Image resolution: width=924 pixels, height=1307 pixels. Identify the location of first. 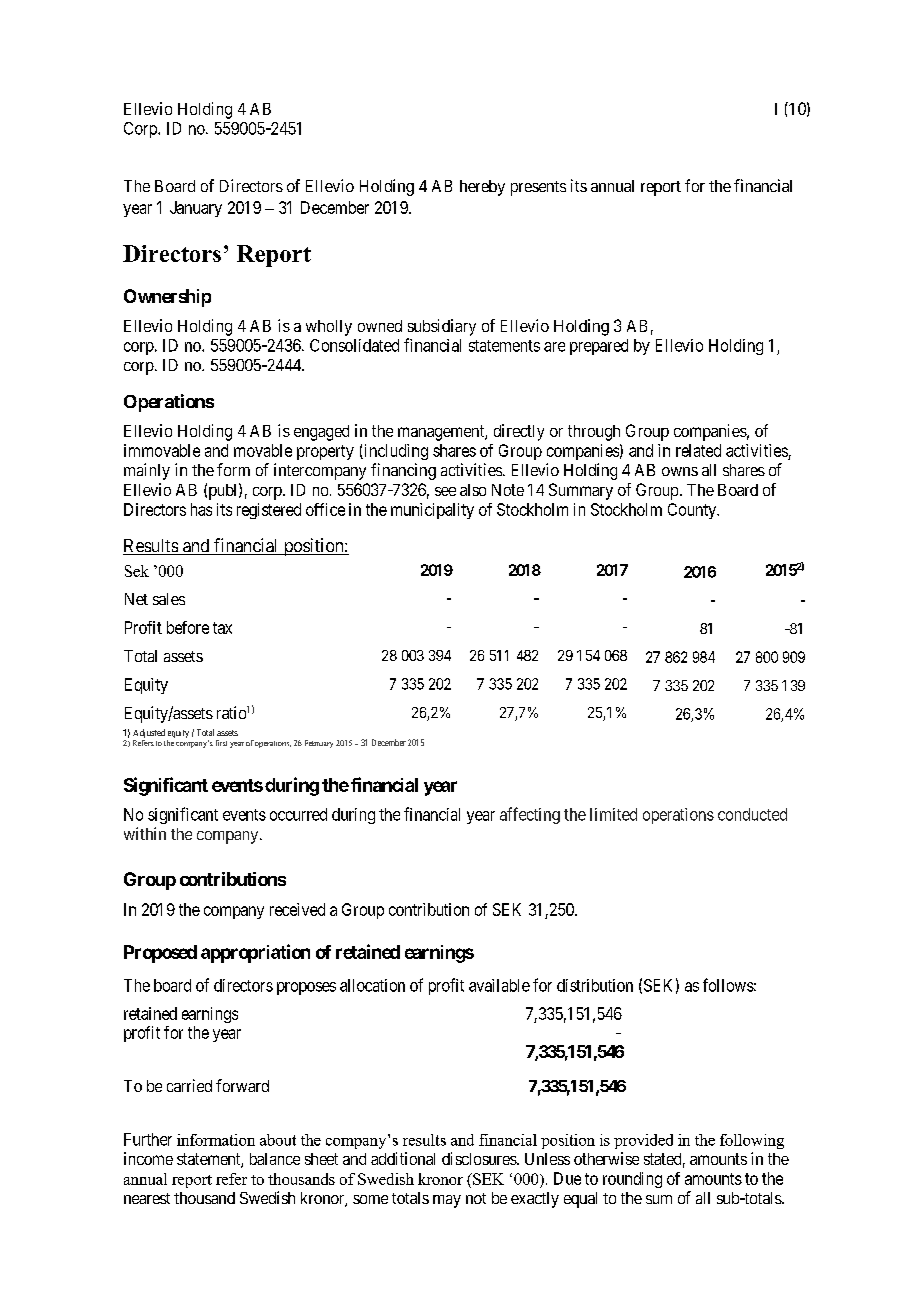
(221, 743).
